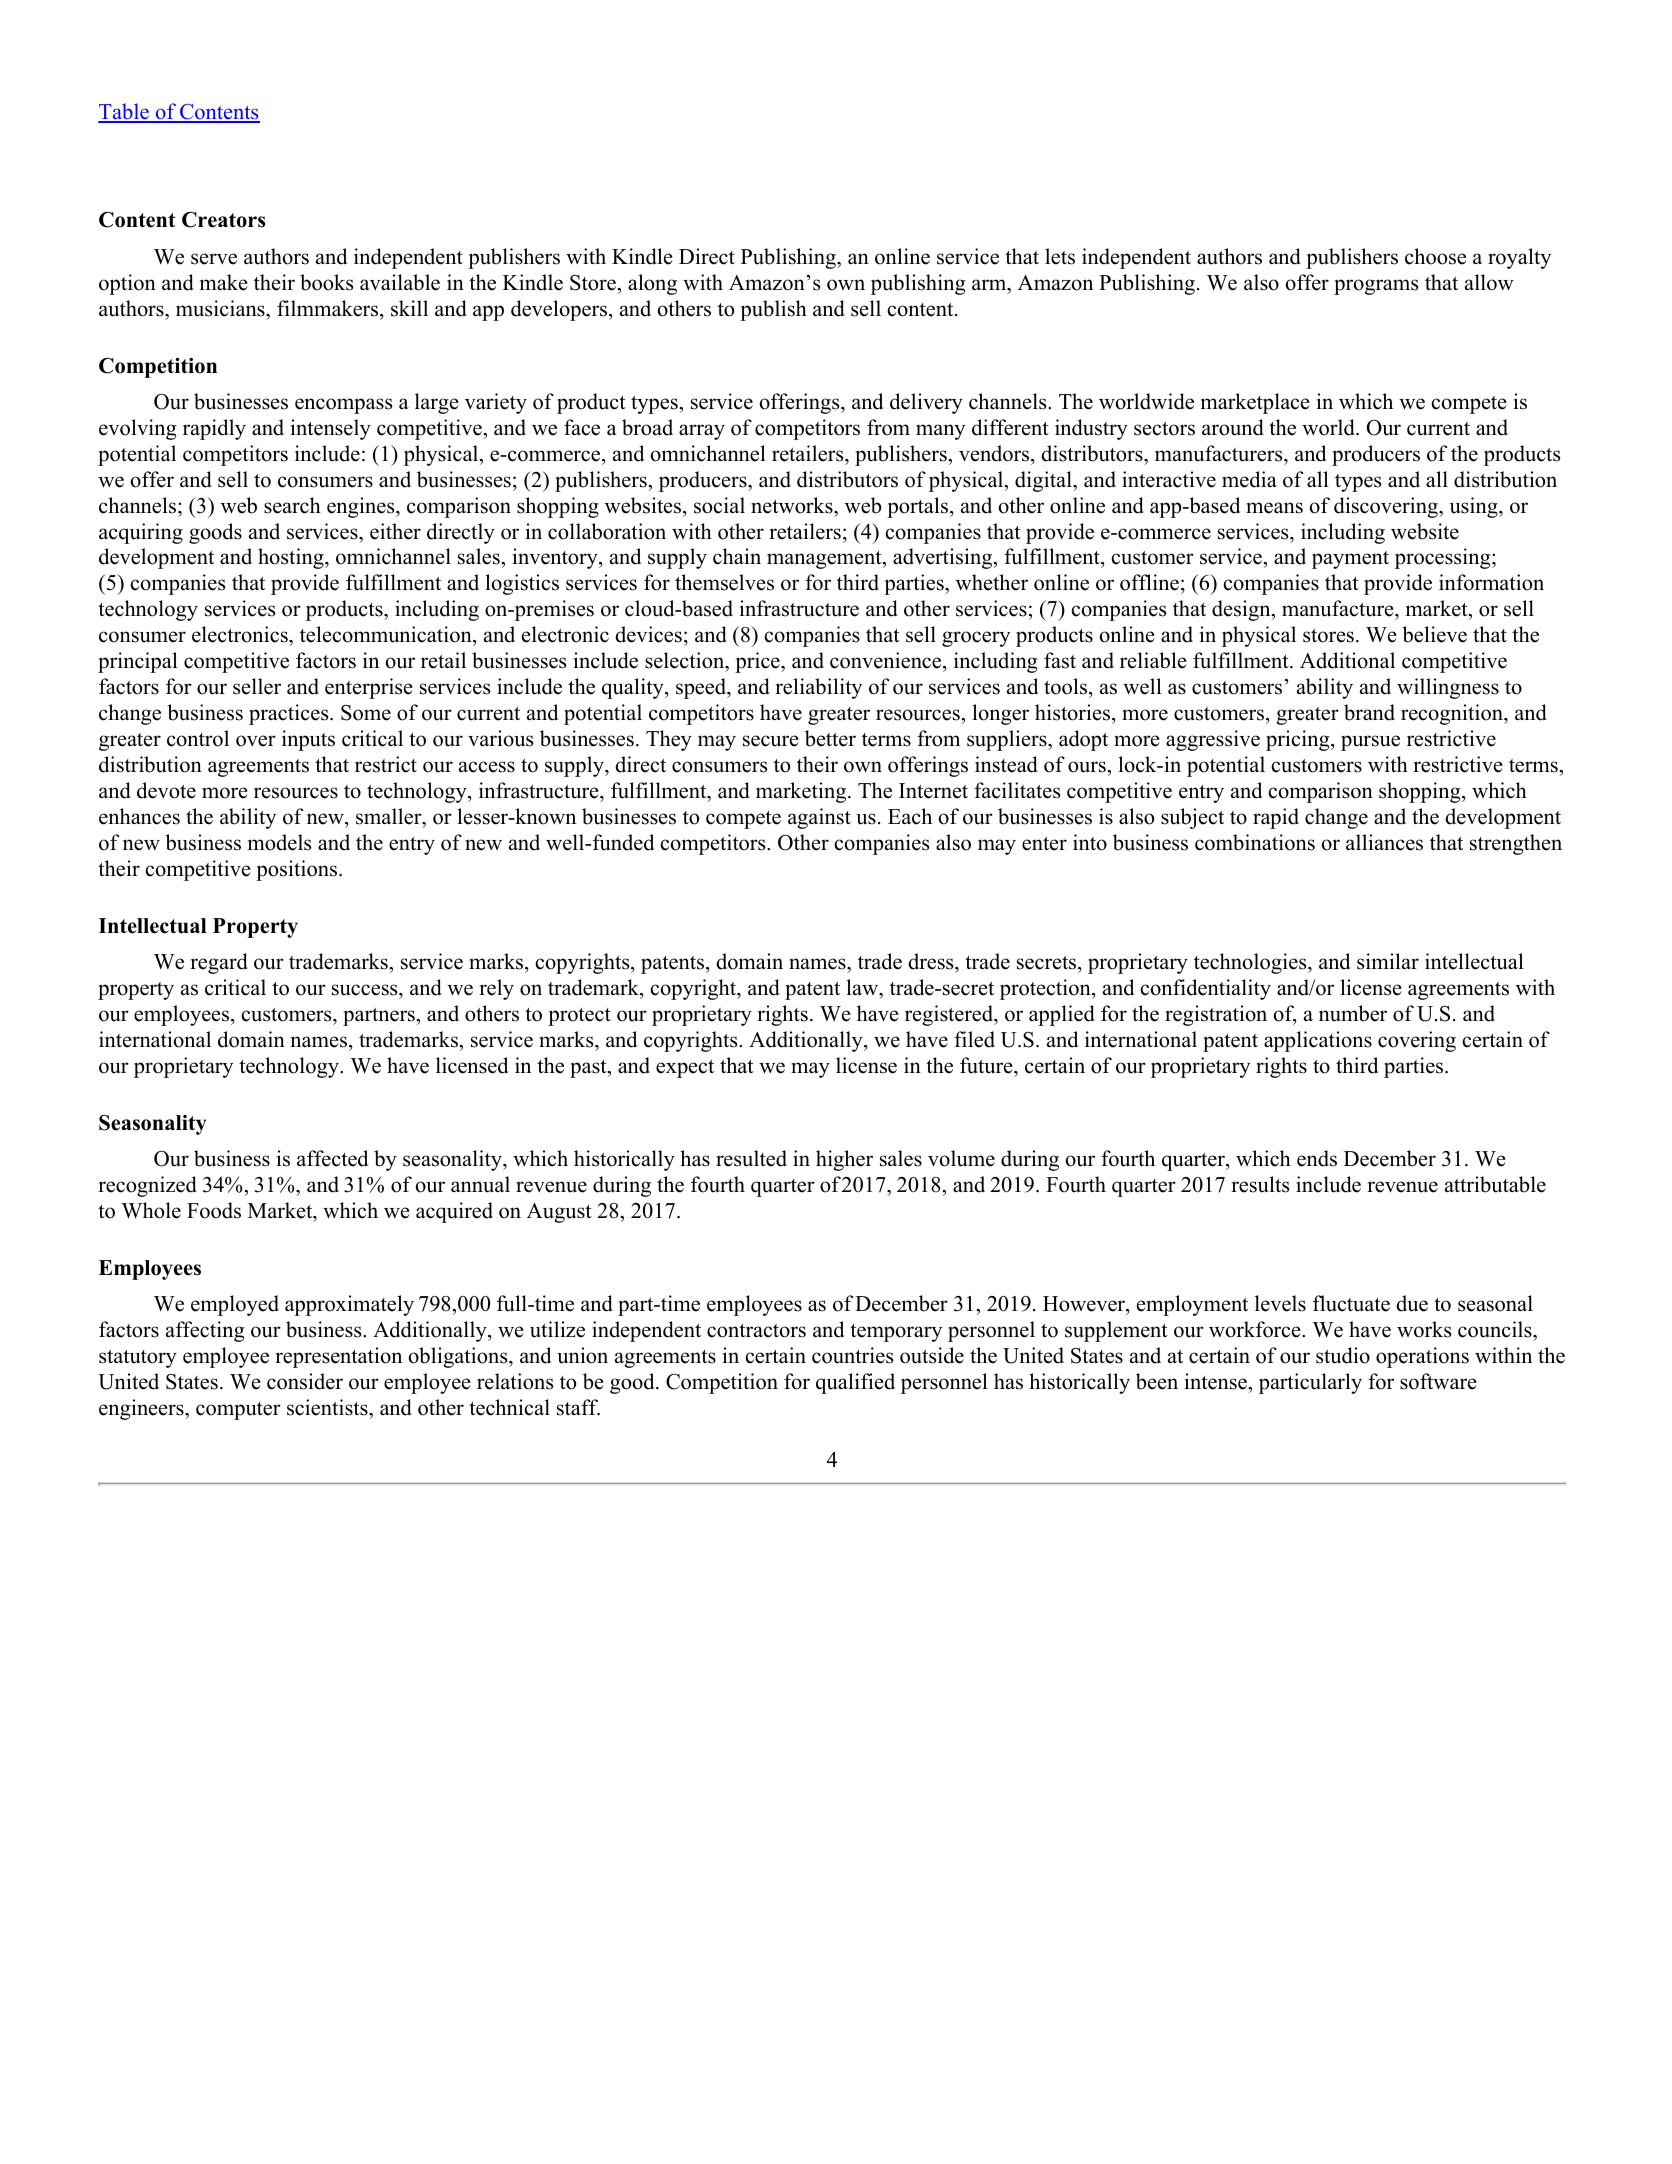 This image has width=1672, height=2164. What do you see at coordinates (855, 1383) in the image?
I see `qualified` at bounding box center [855, 1383].
